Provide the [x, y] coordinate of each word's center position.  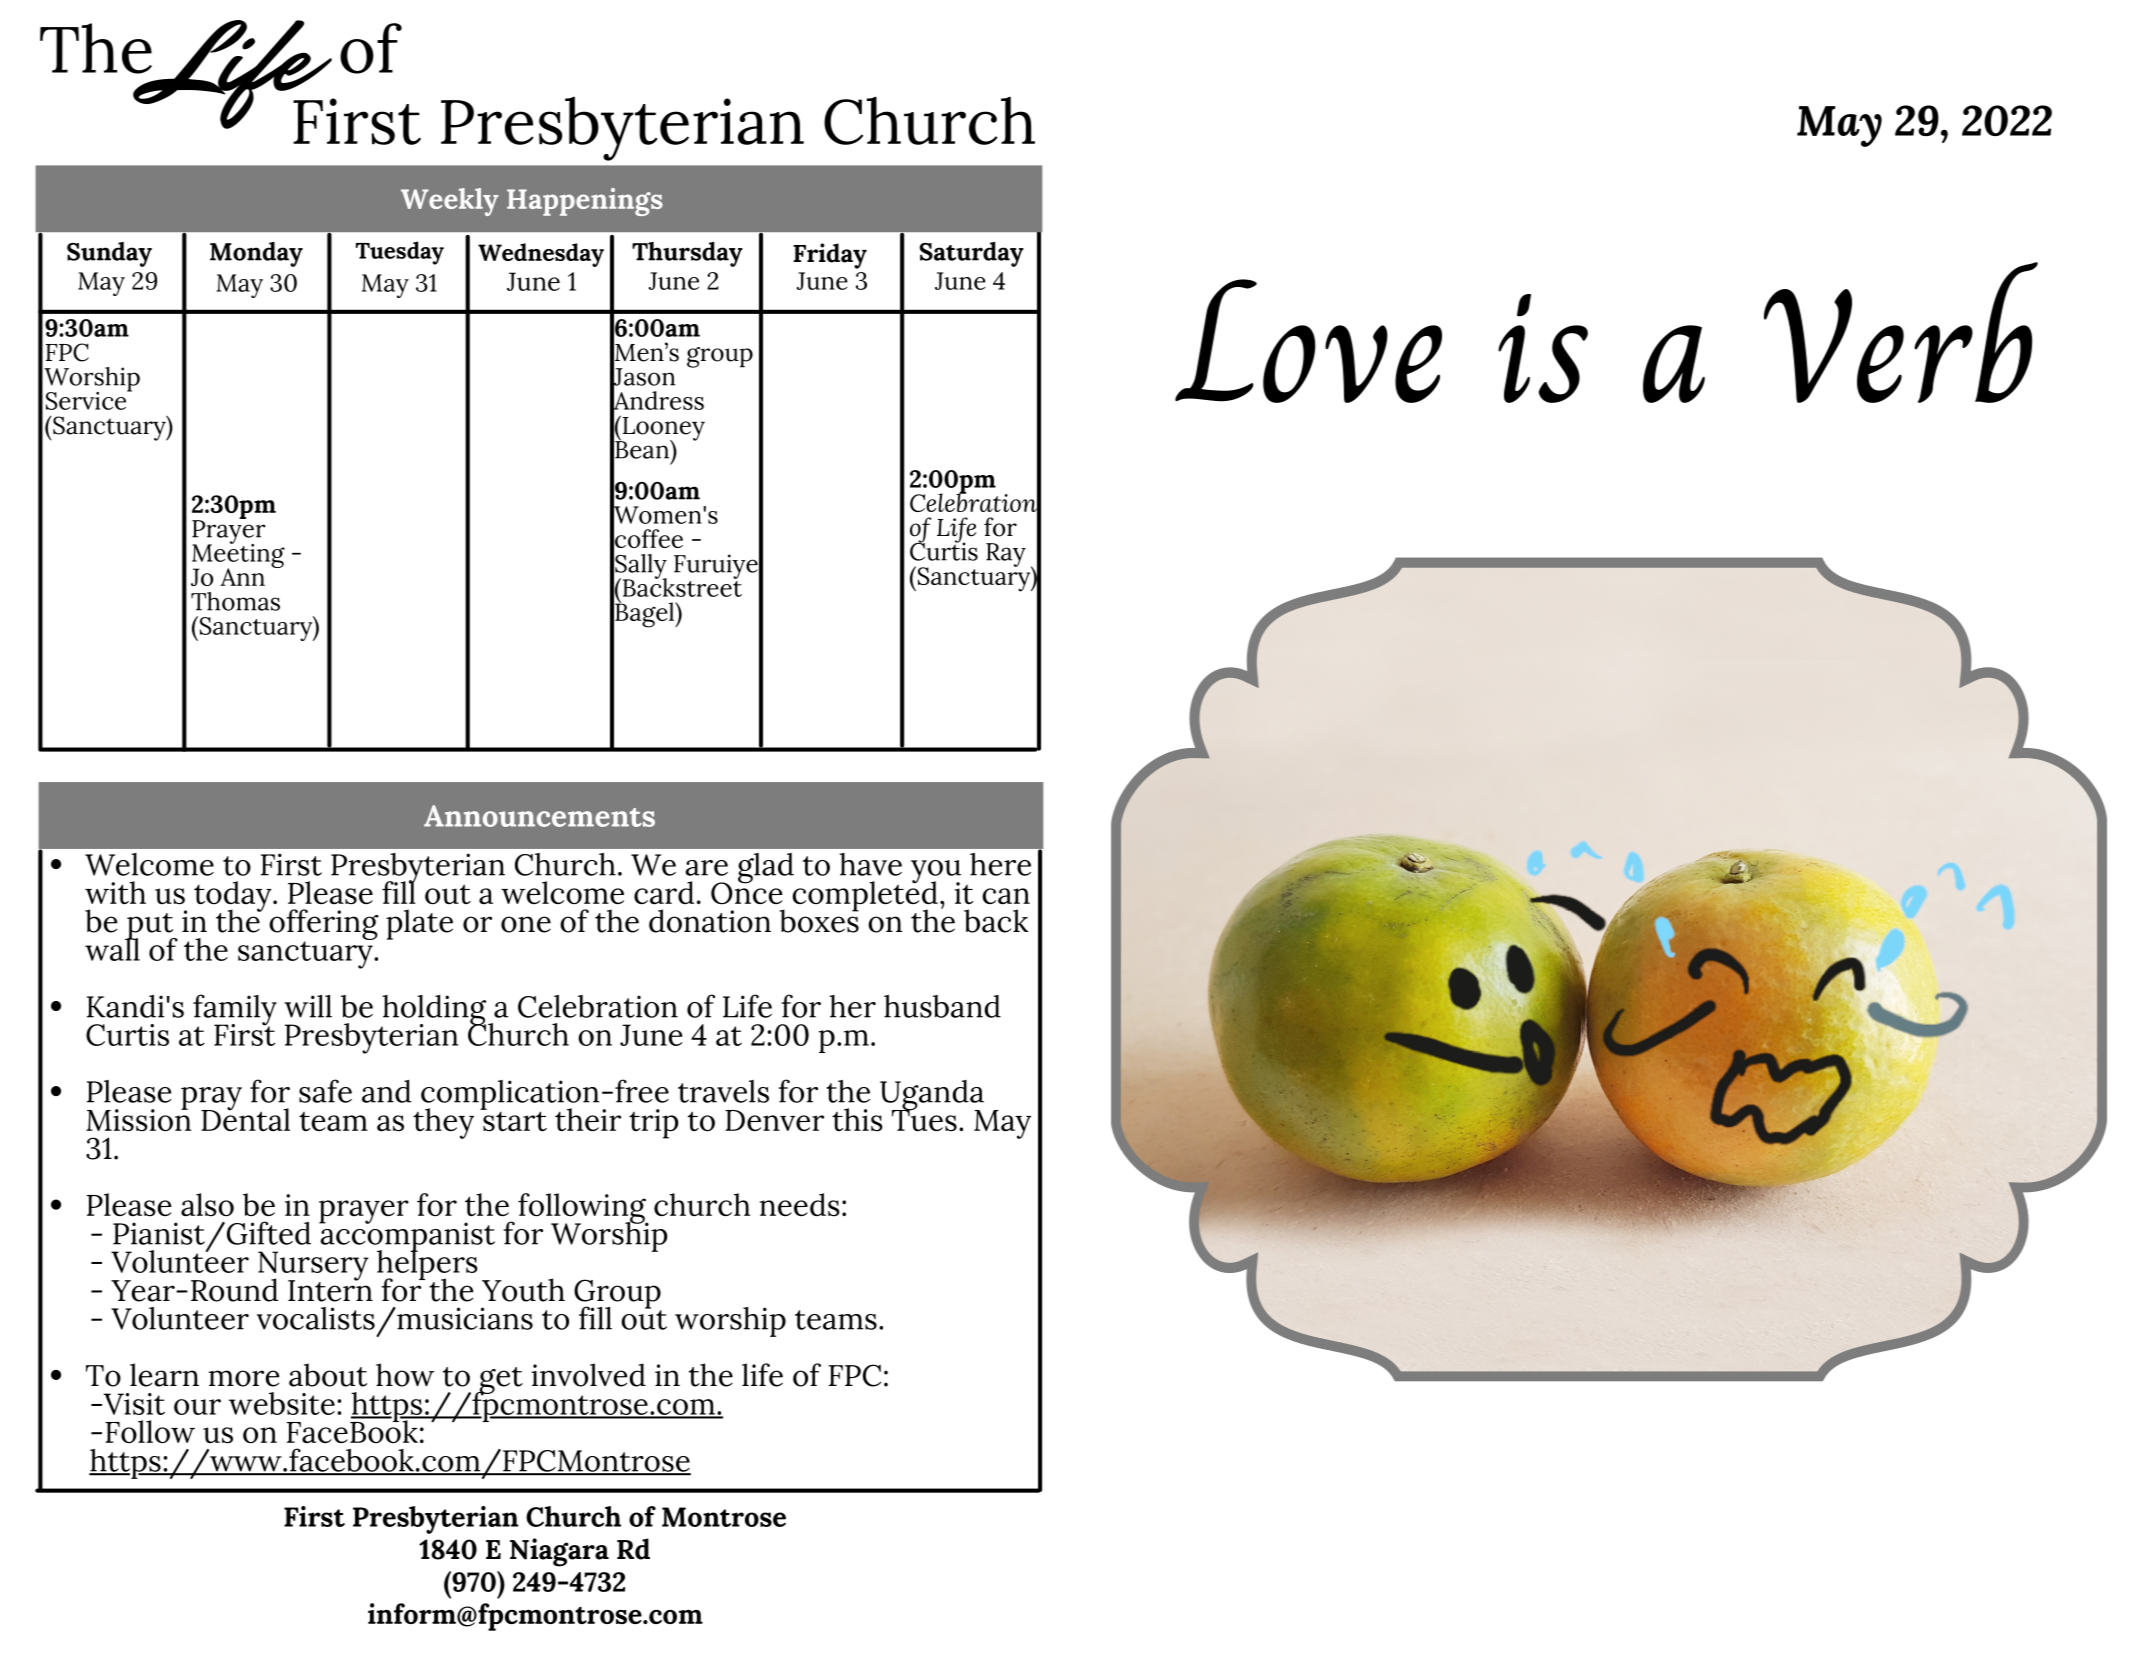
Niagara [559, 1552]
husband [942, 1006]
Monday [256, 254]
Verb [1901, 332]
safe [325, 1091]
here [1000, 864]
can [1006, 896]
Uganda [932, 1096]
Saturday [972, 254]
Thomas [235, 601]
